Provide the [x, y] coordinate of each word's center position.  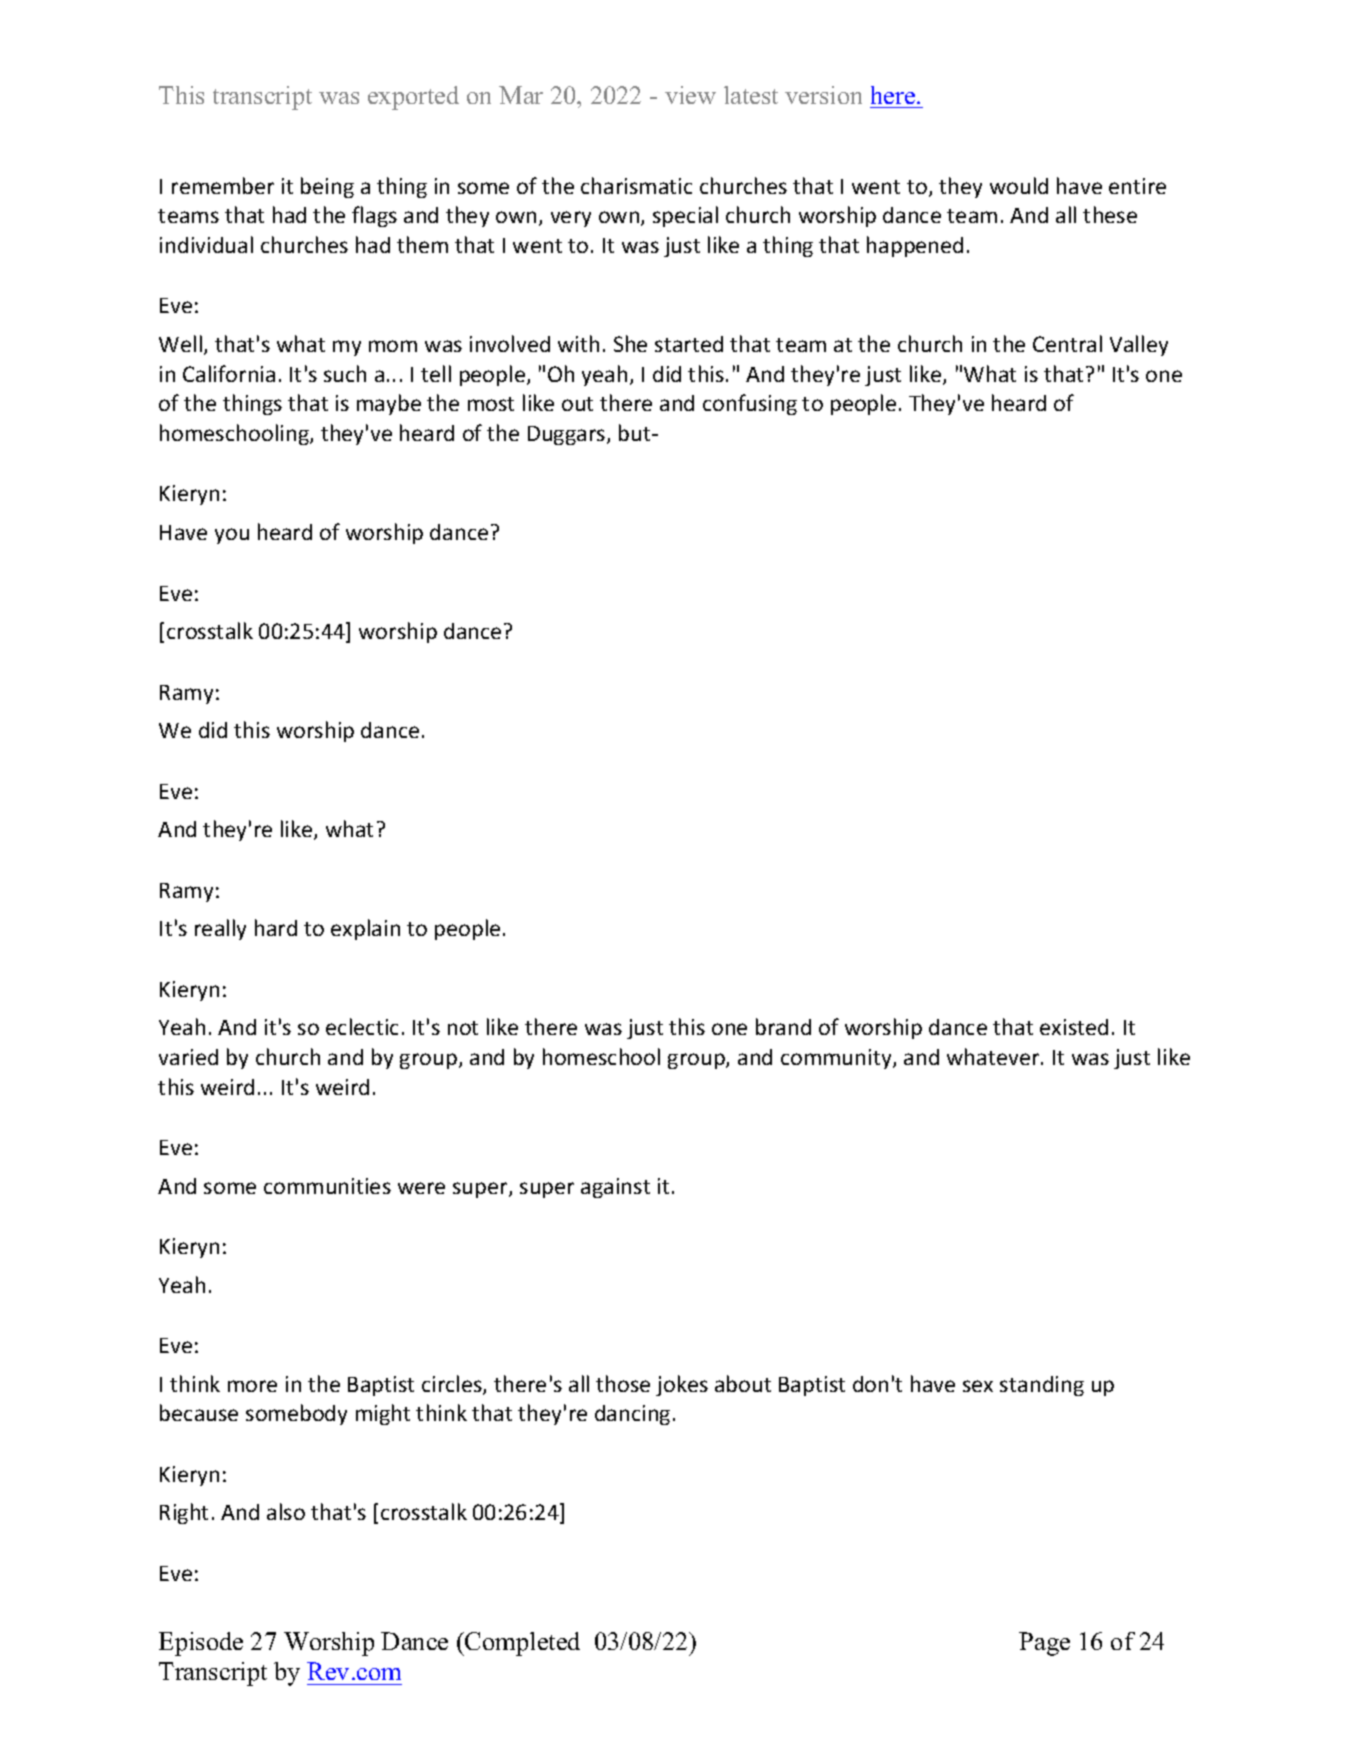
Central [1067, 343]
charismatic [636, 185]
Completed [521, 1644]
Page [1044, 1644]
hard [276, 927]
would [1019, 185]
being [327, 187]
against [615, 1188]
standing [1042, 1386]
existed [1074, 1027]
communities [327, 1186]
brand [783, 1026]
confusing [750, 404]
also [286, 1511]
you [232, 536]
